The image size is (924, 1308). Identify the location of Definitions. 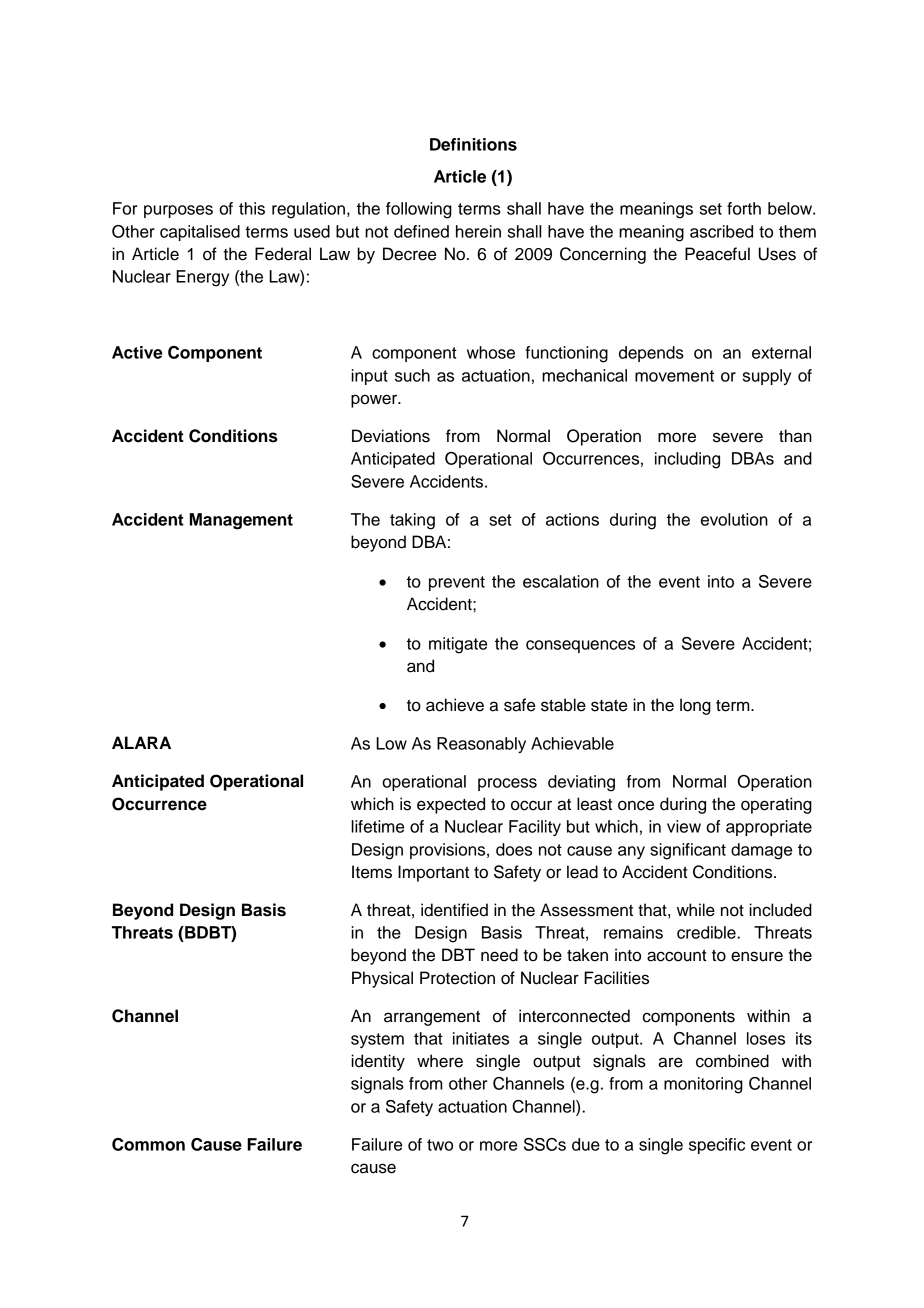
(473, 144).
